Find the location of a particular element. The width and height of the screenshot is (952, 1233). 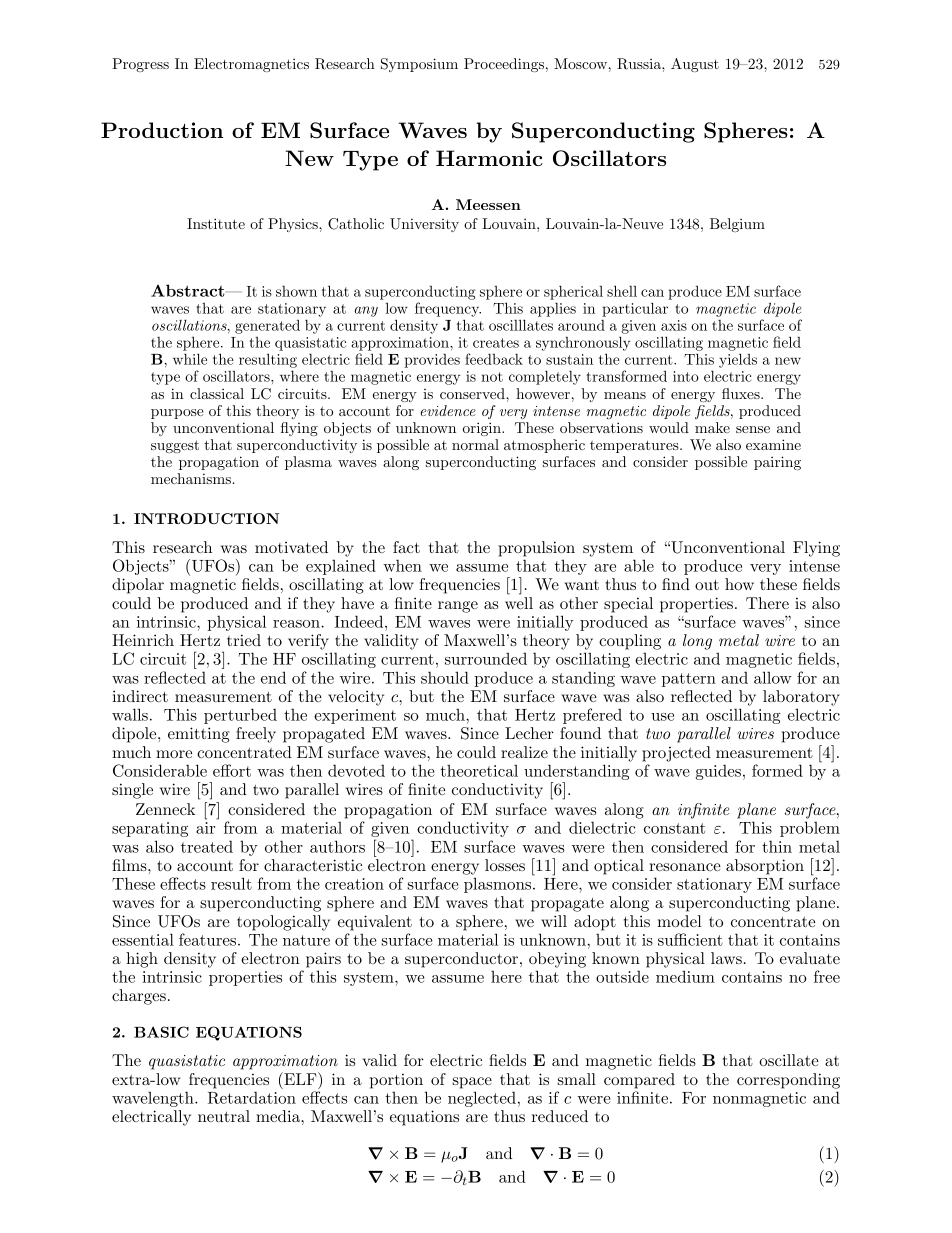

space is located at coordinates (472, 1083).
